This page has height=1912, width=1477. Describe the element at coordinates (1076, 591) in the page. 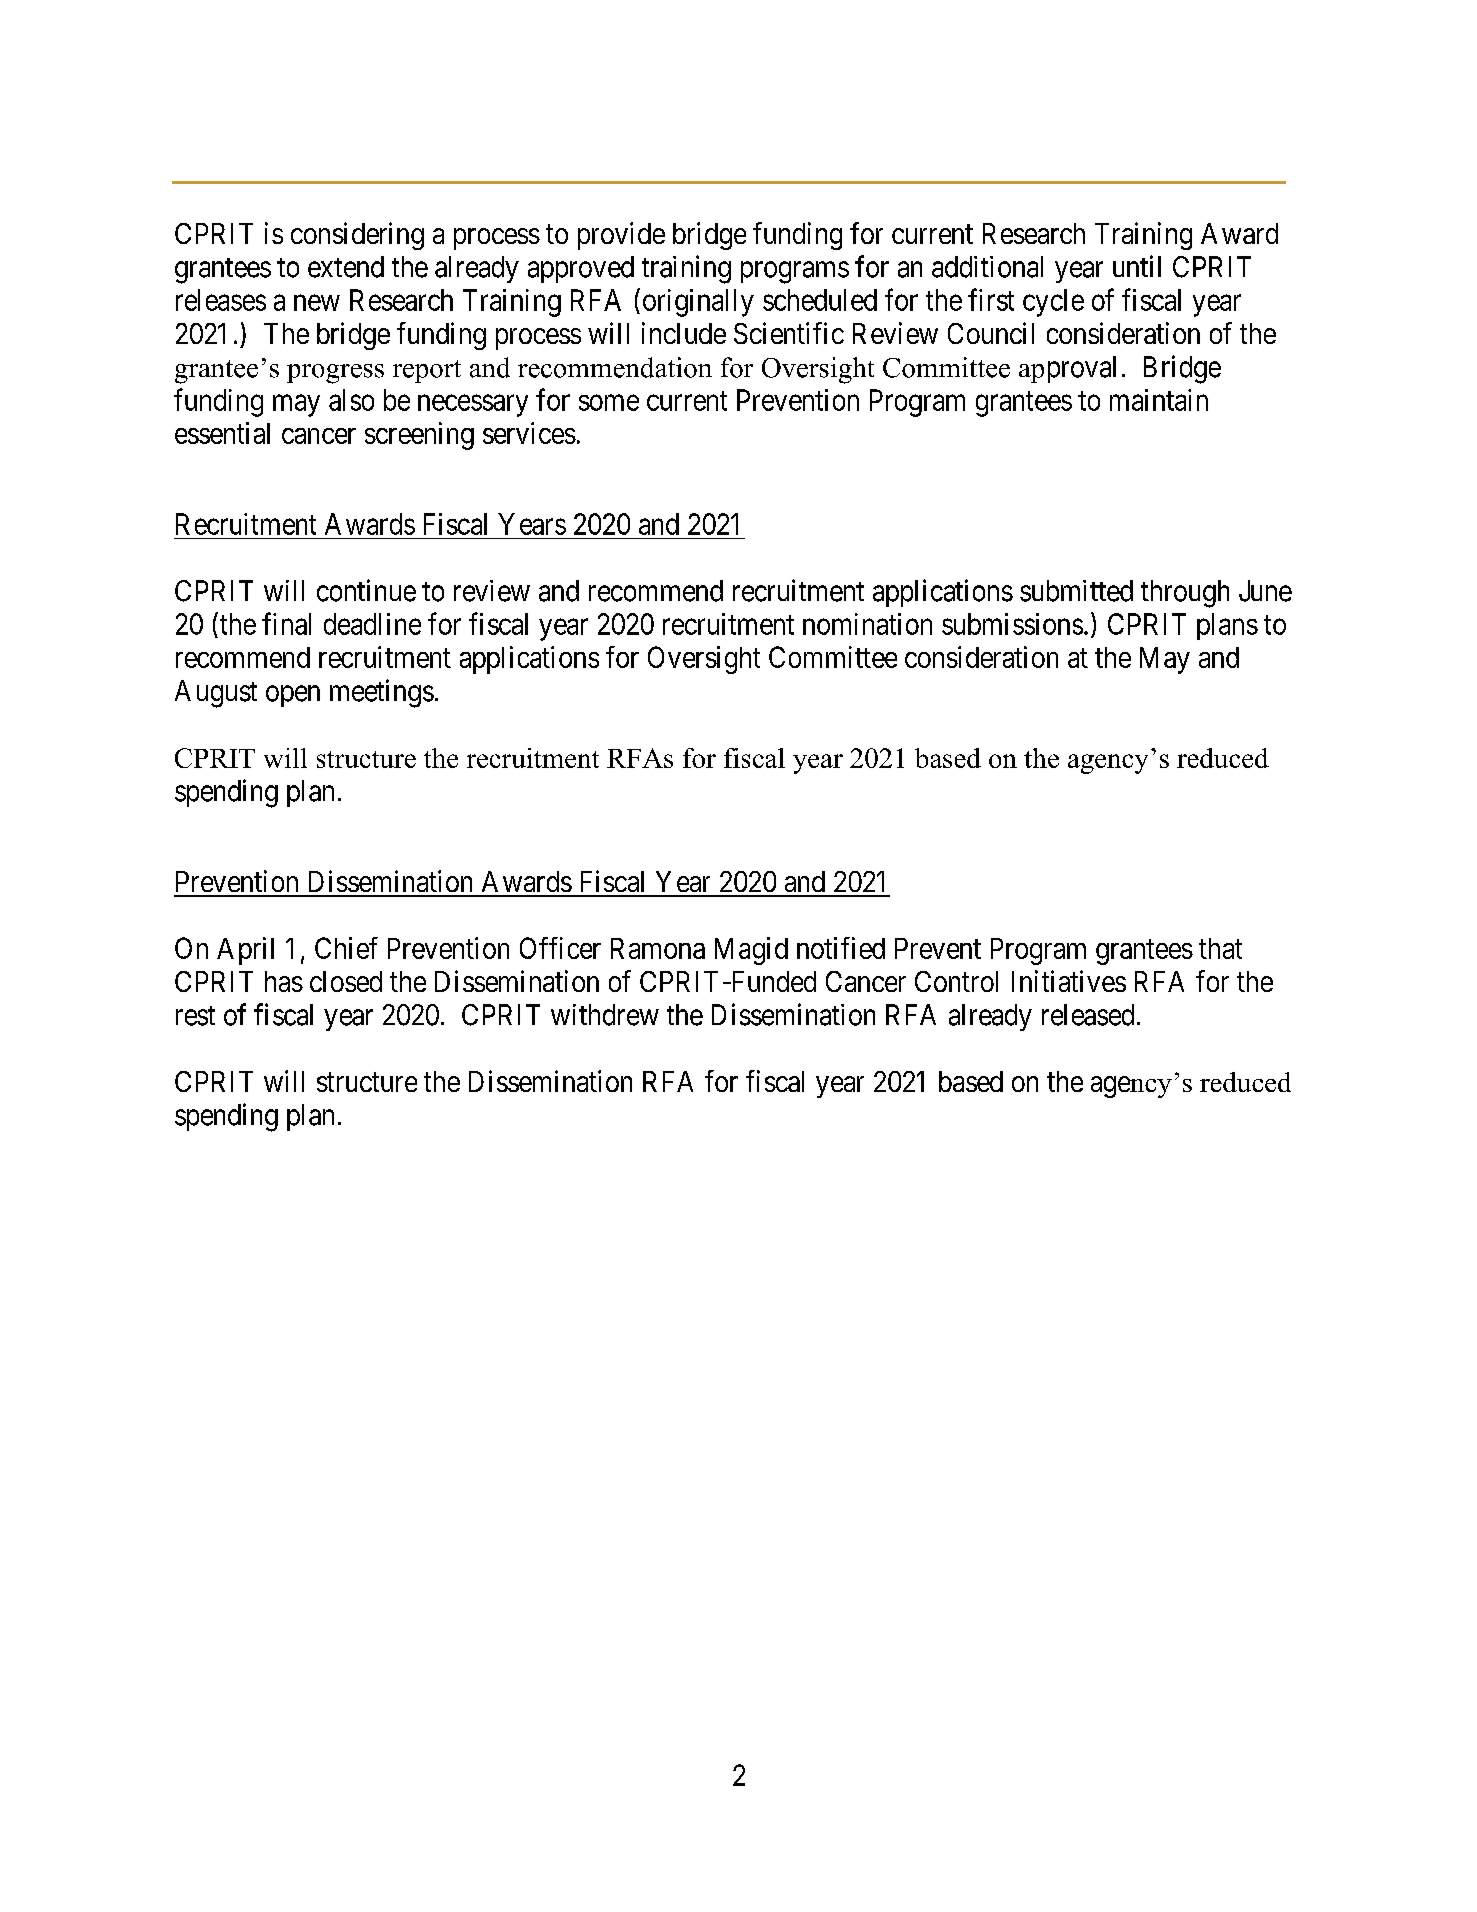

I see `submitted` at that location.
